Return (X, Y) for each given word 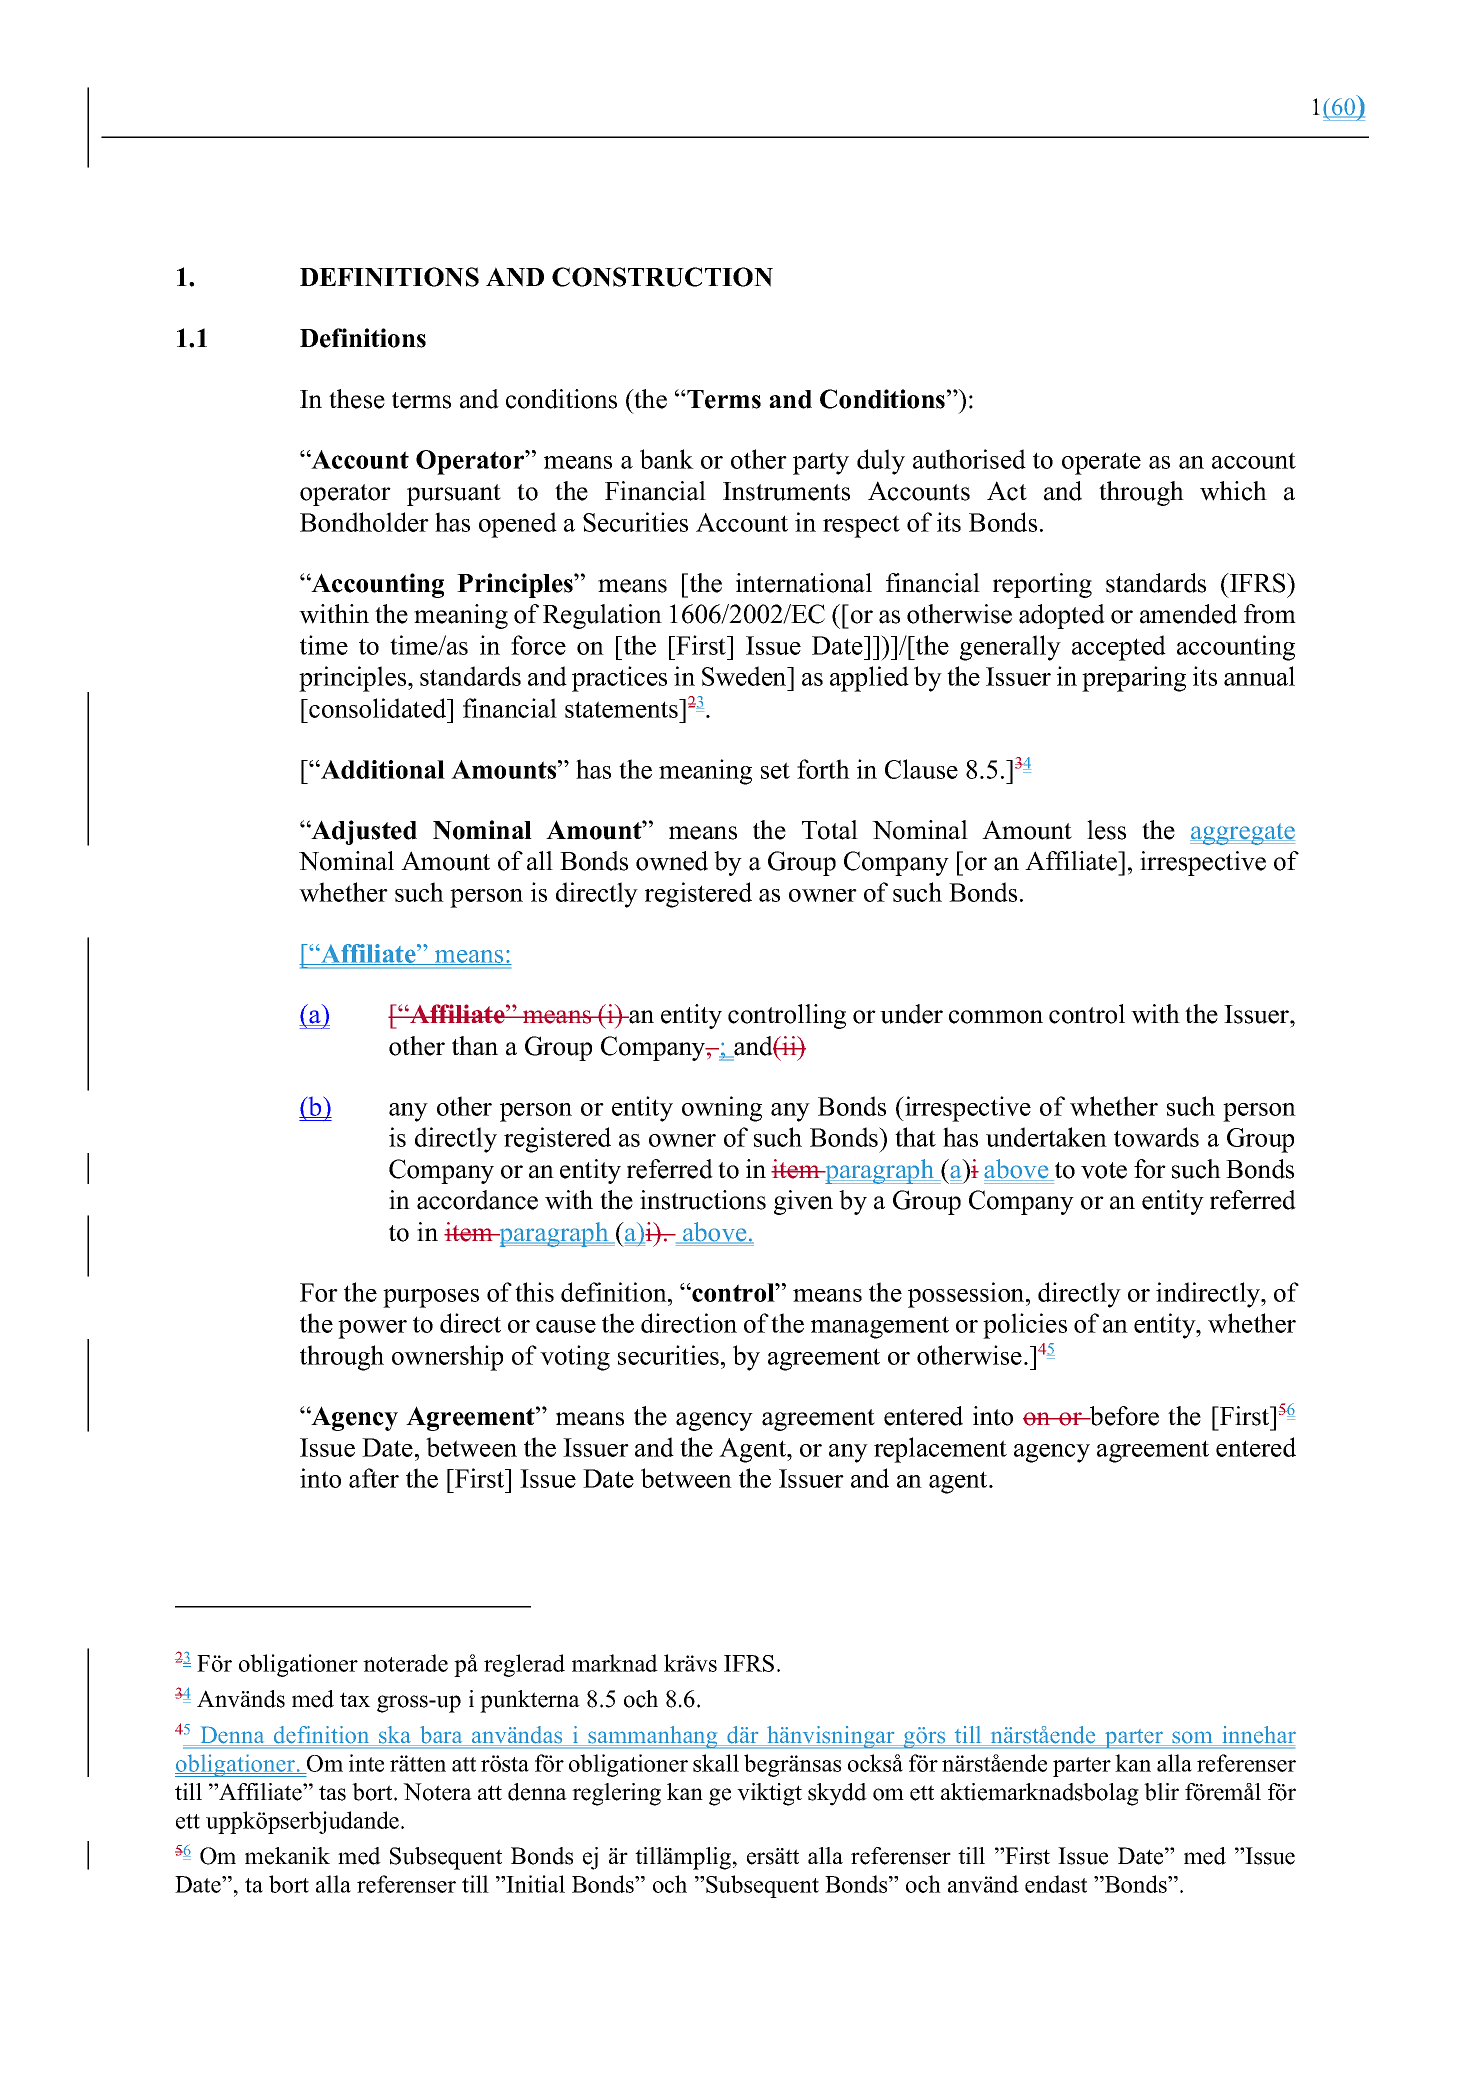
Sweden (745, 676)
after (374, 1478)
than (475, 1046)
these (357, 399)
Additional (382, 769)
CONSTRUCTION (662, 277)
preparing (1134, 679)
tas (332, 1793)
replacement (940, 1450)
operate (1101, 463)
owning (722, 1109)
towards (1156, 1137)
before (1123, 1416)
